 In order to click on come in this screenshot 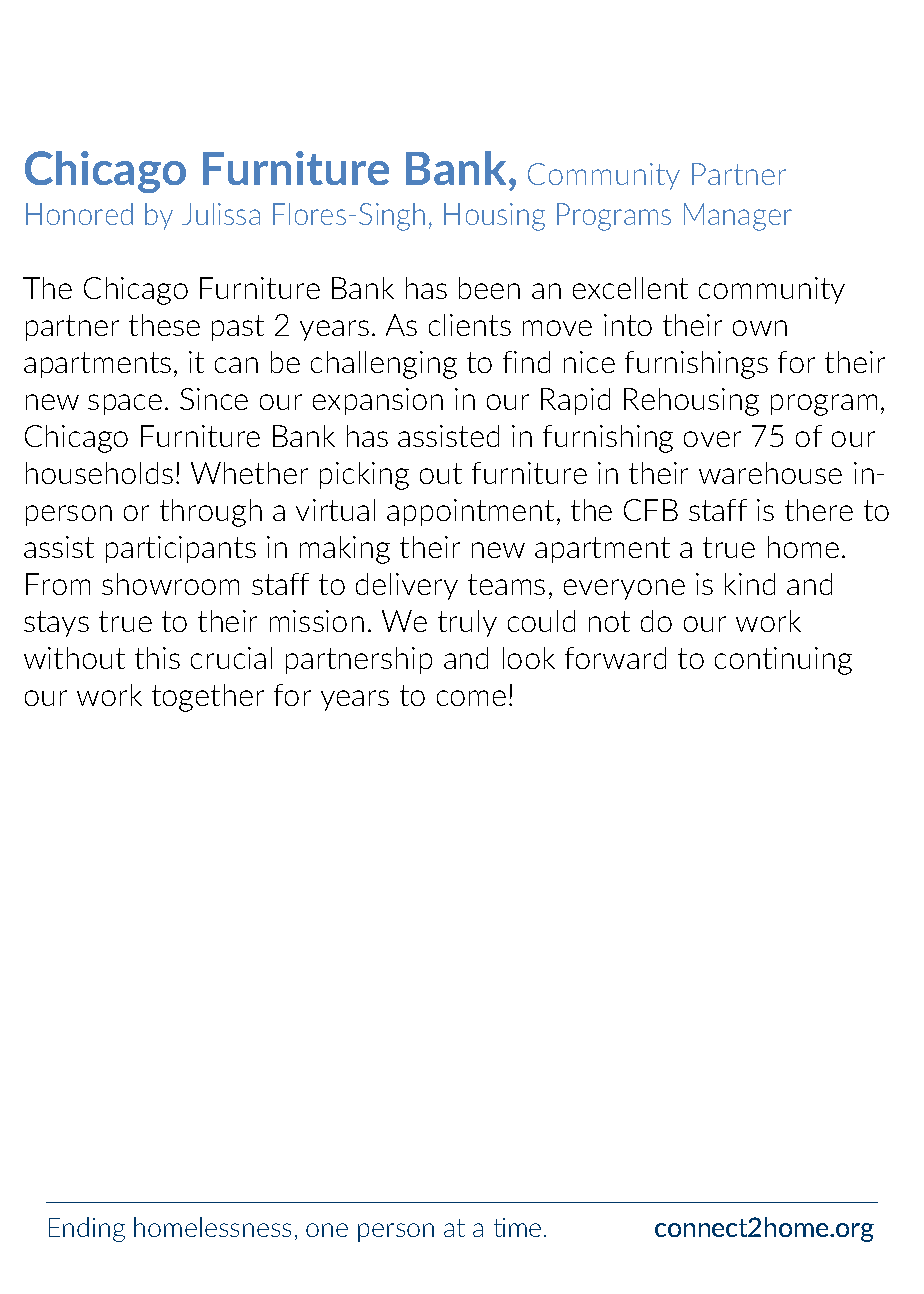, I will do `click(471, 698)`.
